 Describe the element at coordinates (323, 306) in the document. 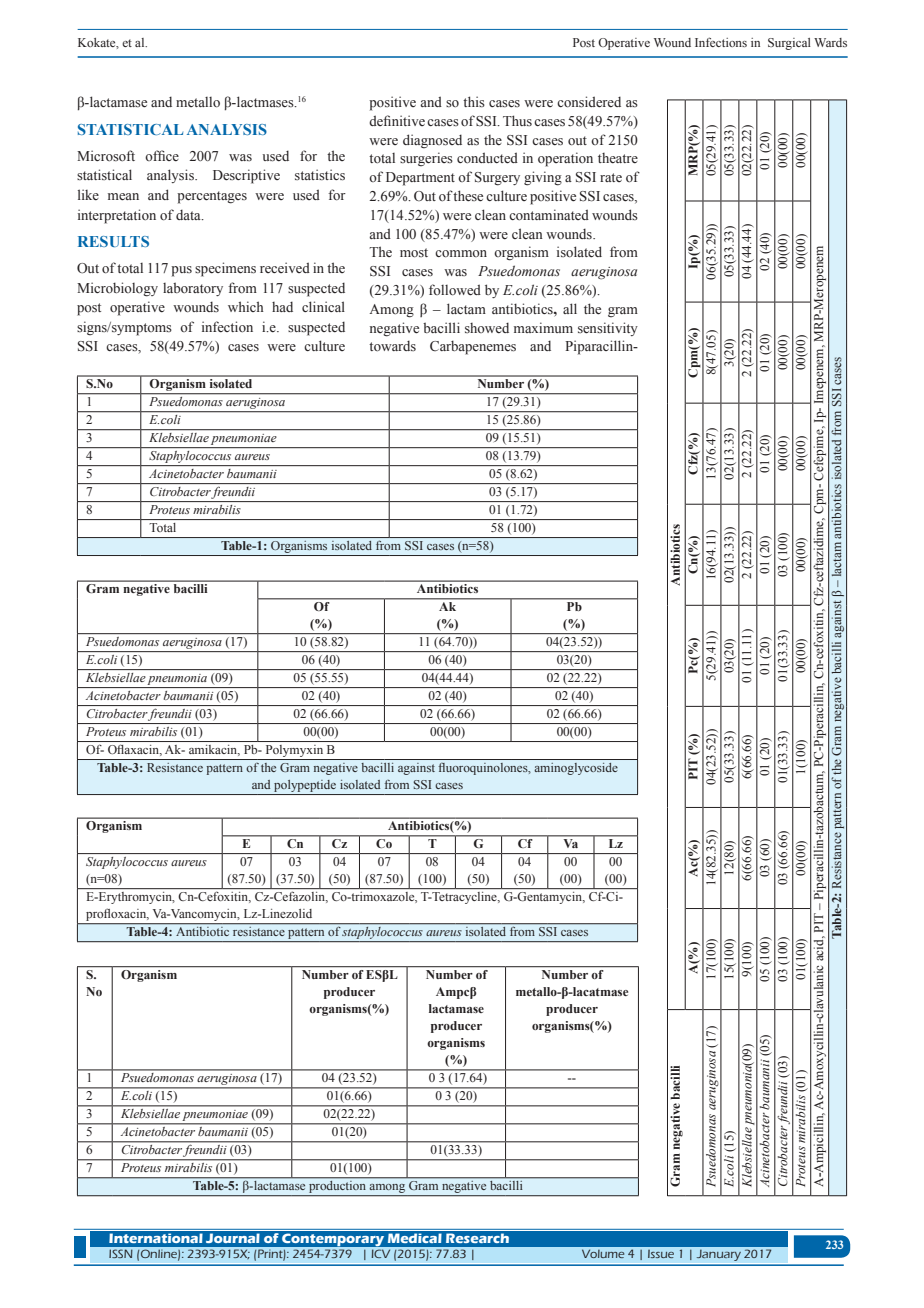

I see `clinical` at that location.
